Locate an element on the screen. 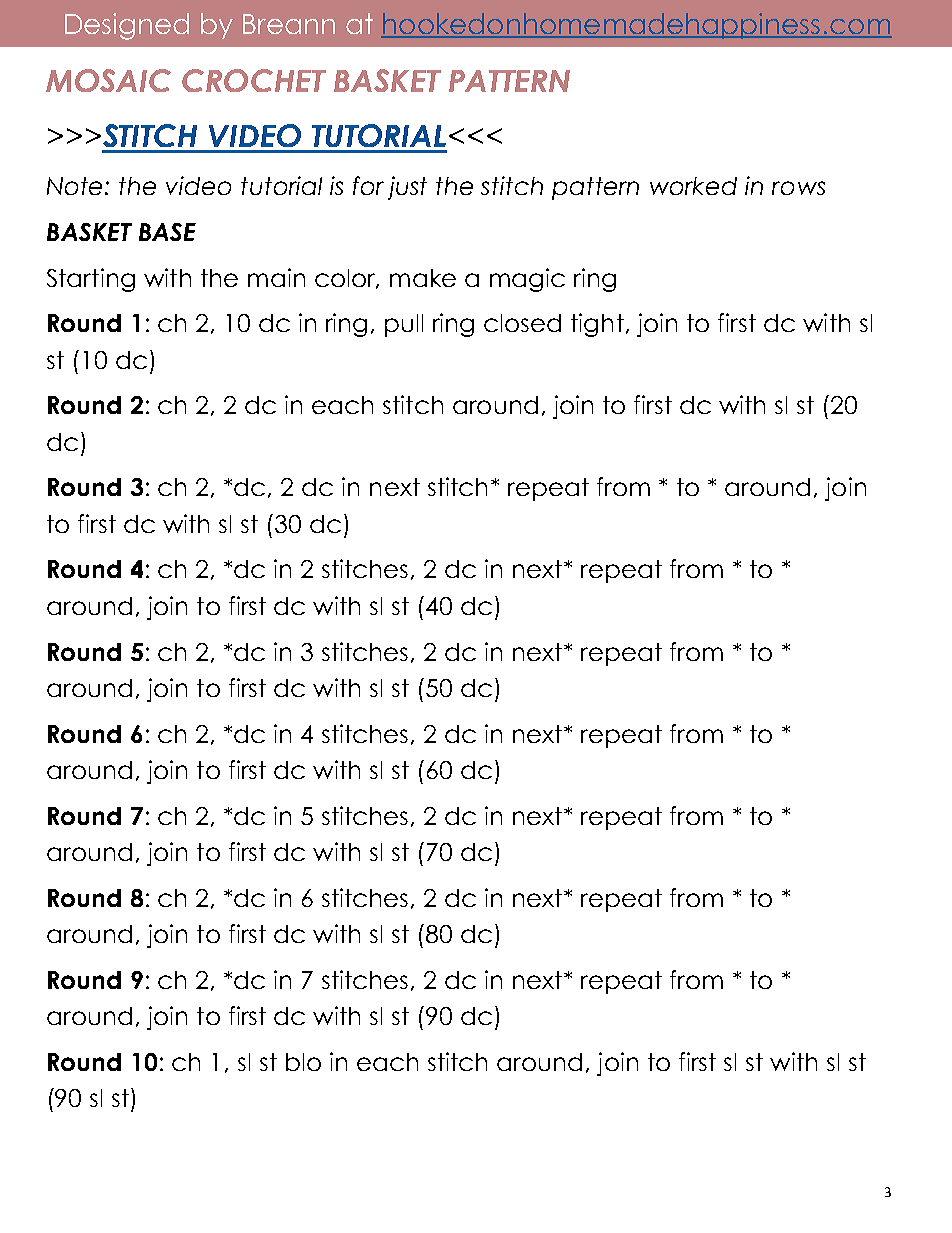 This screenshot has width=952, height=1233. Starting is located at coordinates (91, 280).
